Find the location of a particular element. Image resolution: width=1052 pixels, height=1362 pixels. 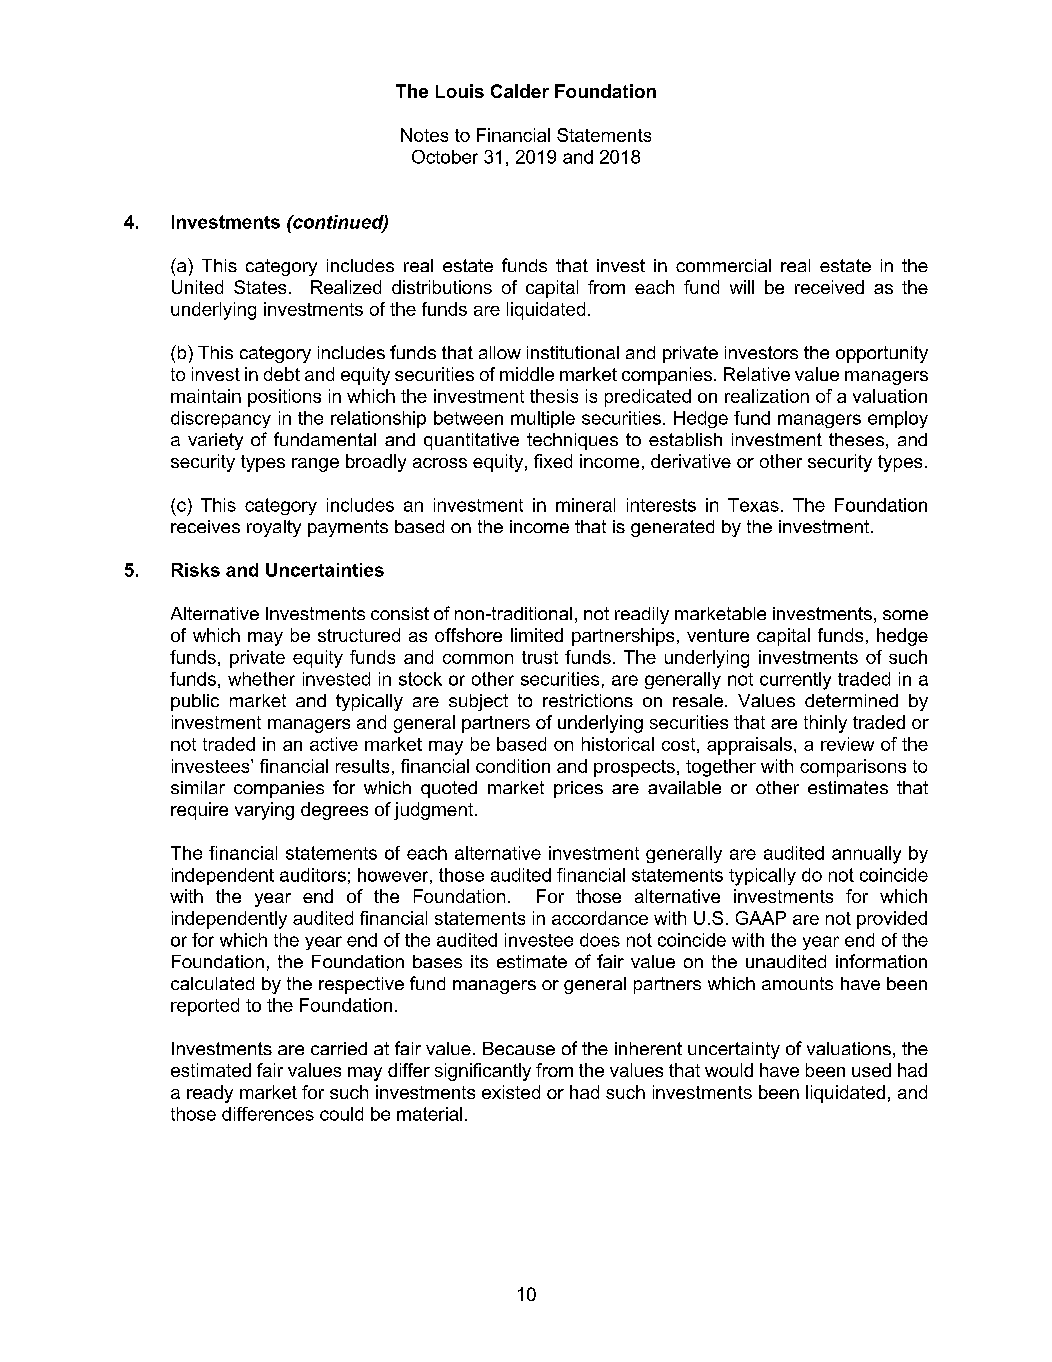

annually is located at coordinates (866, 855).
